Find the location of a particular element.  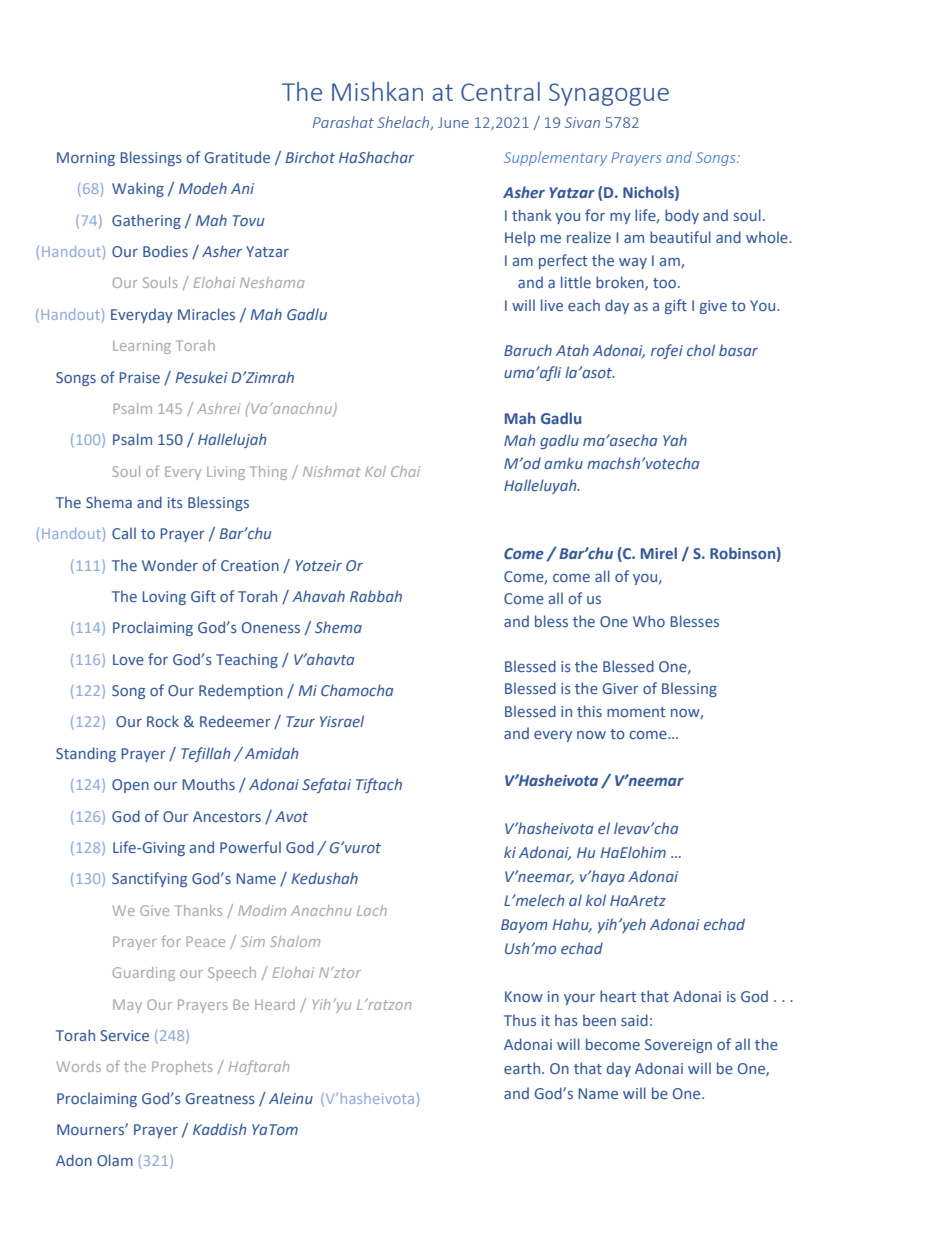

Sanctifying is located at coordinates (149, 879).
